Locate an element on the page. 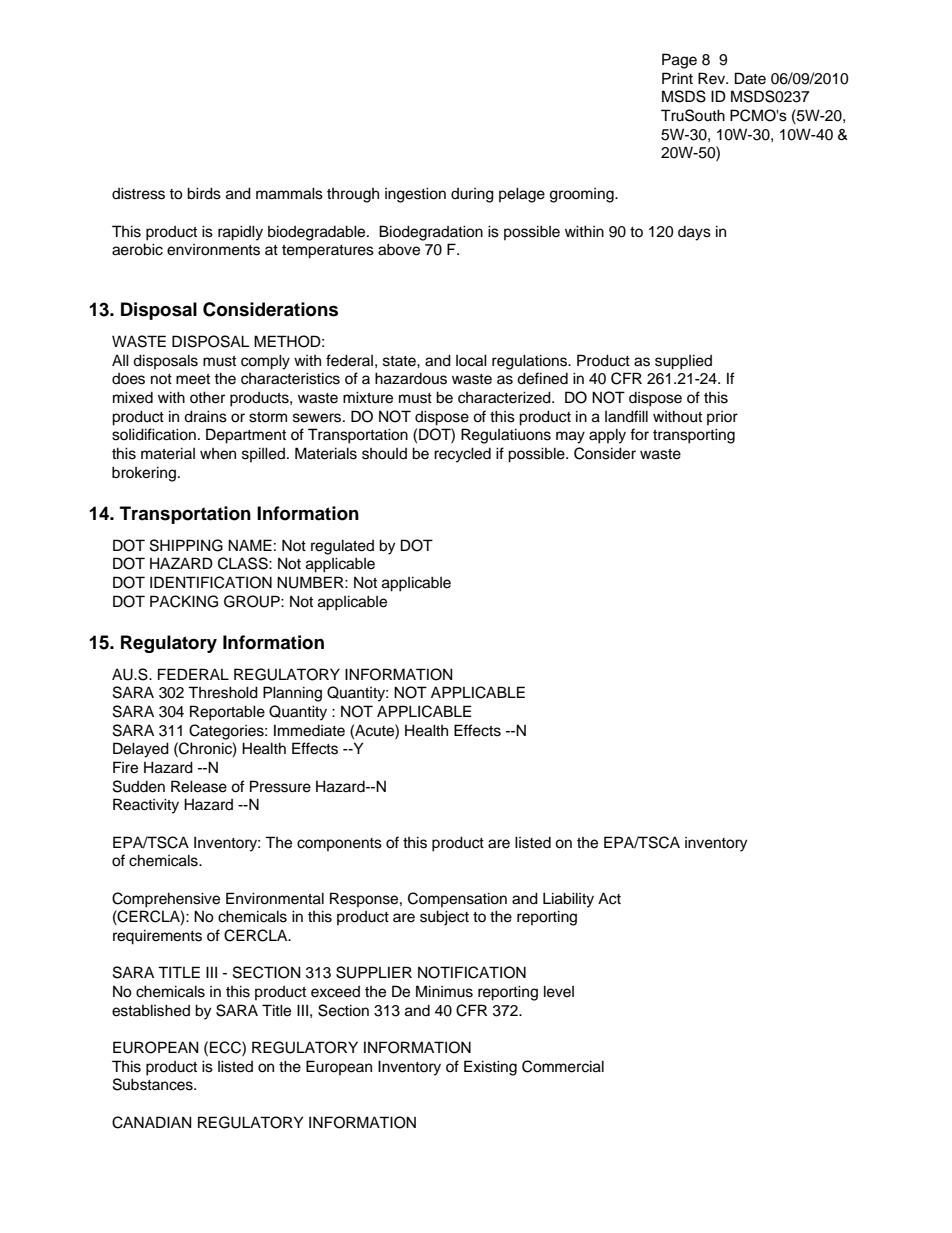  ingestion is located at coordinates (415, 195).
